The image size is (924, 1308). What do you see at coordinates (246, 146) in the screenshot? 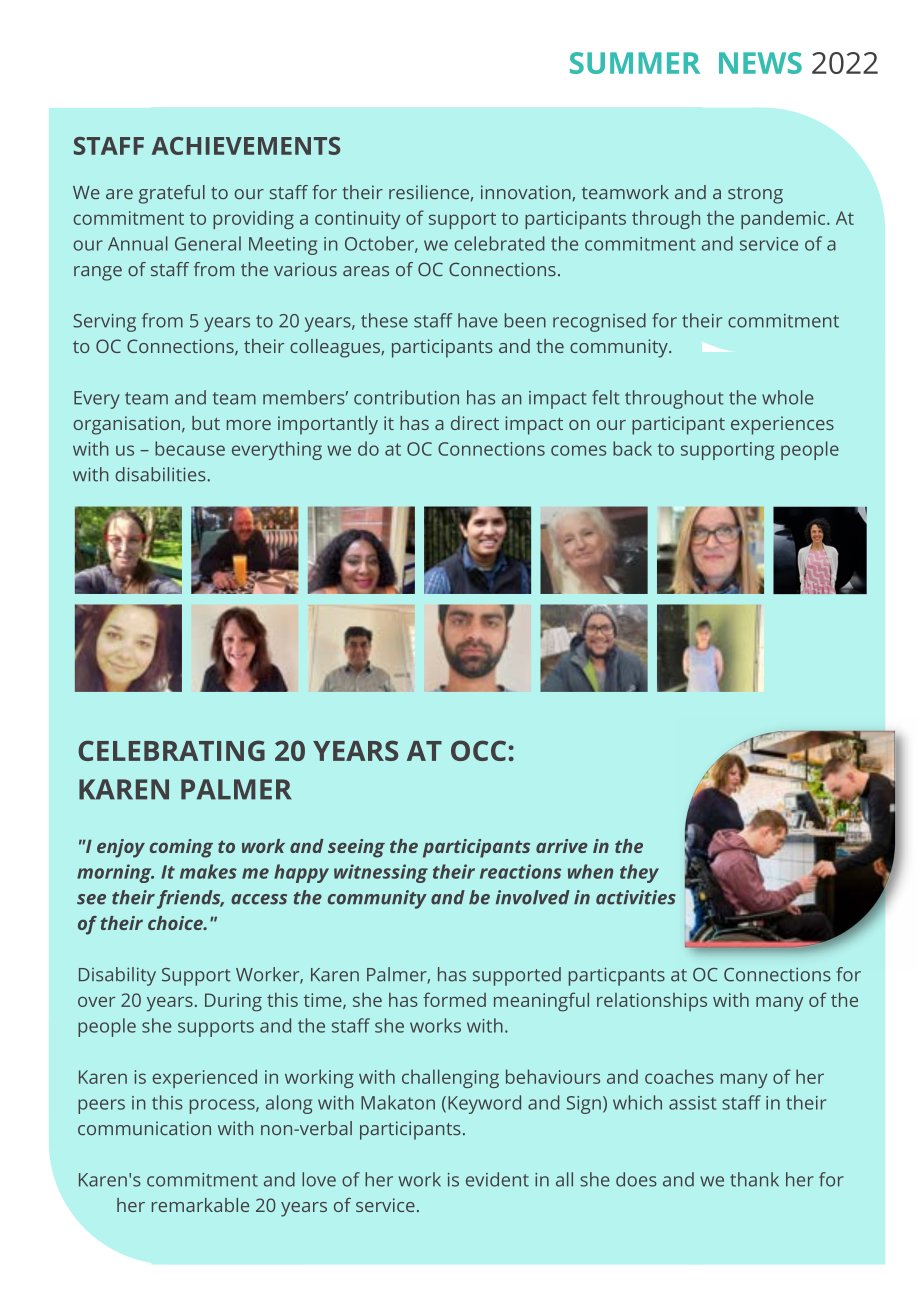
I see `ACHIEVEMENTS` at bounding box center [246, 146].
